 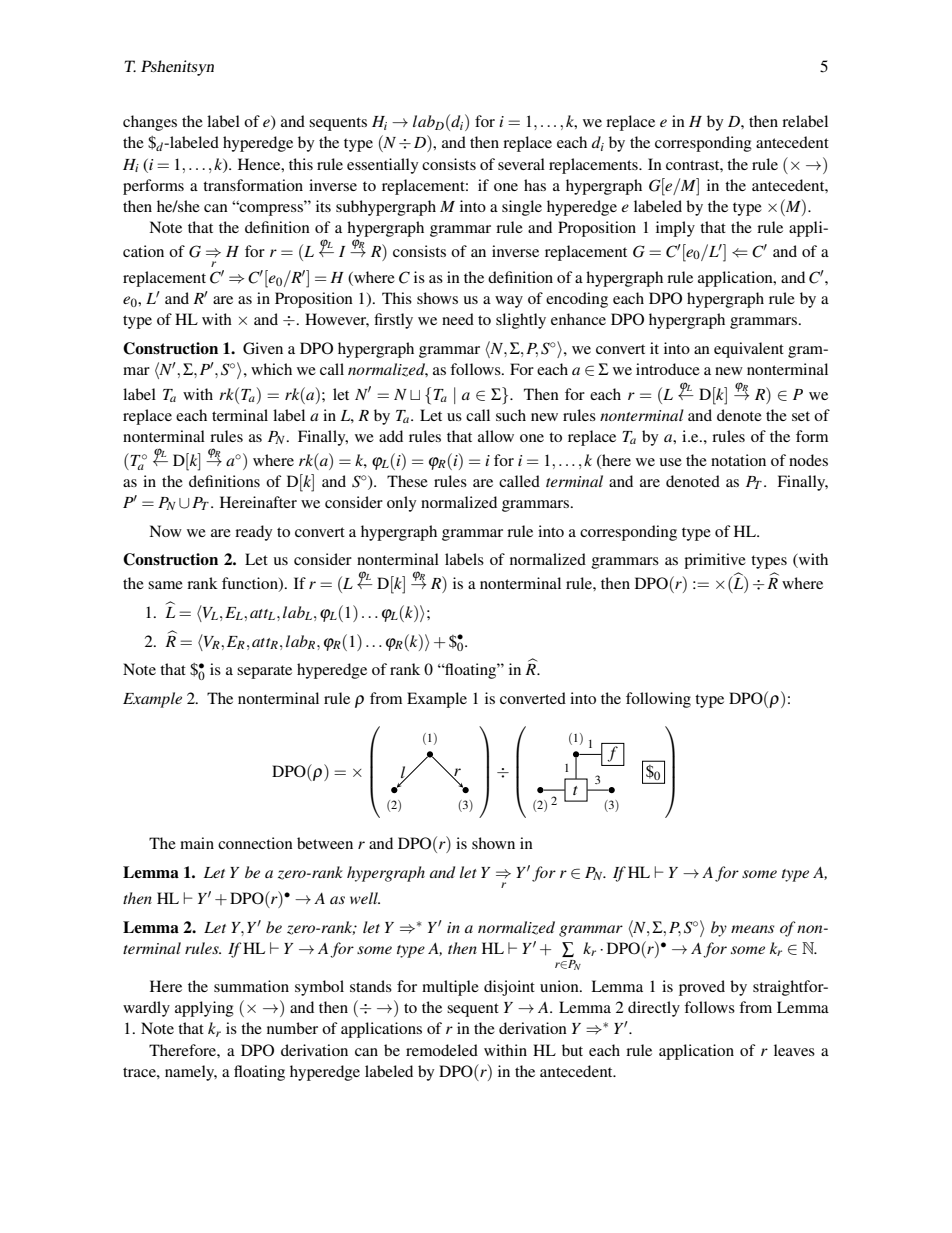 What do you see at coordinates (496, 436) in the screenshot?
I see `allow` at bounding box center [496, 436].
